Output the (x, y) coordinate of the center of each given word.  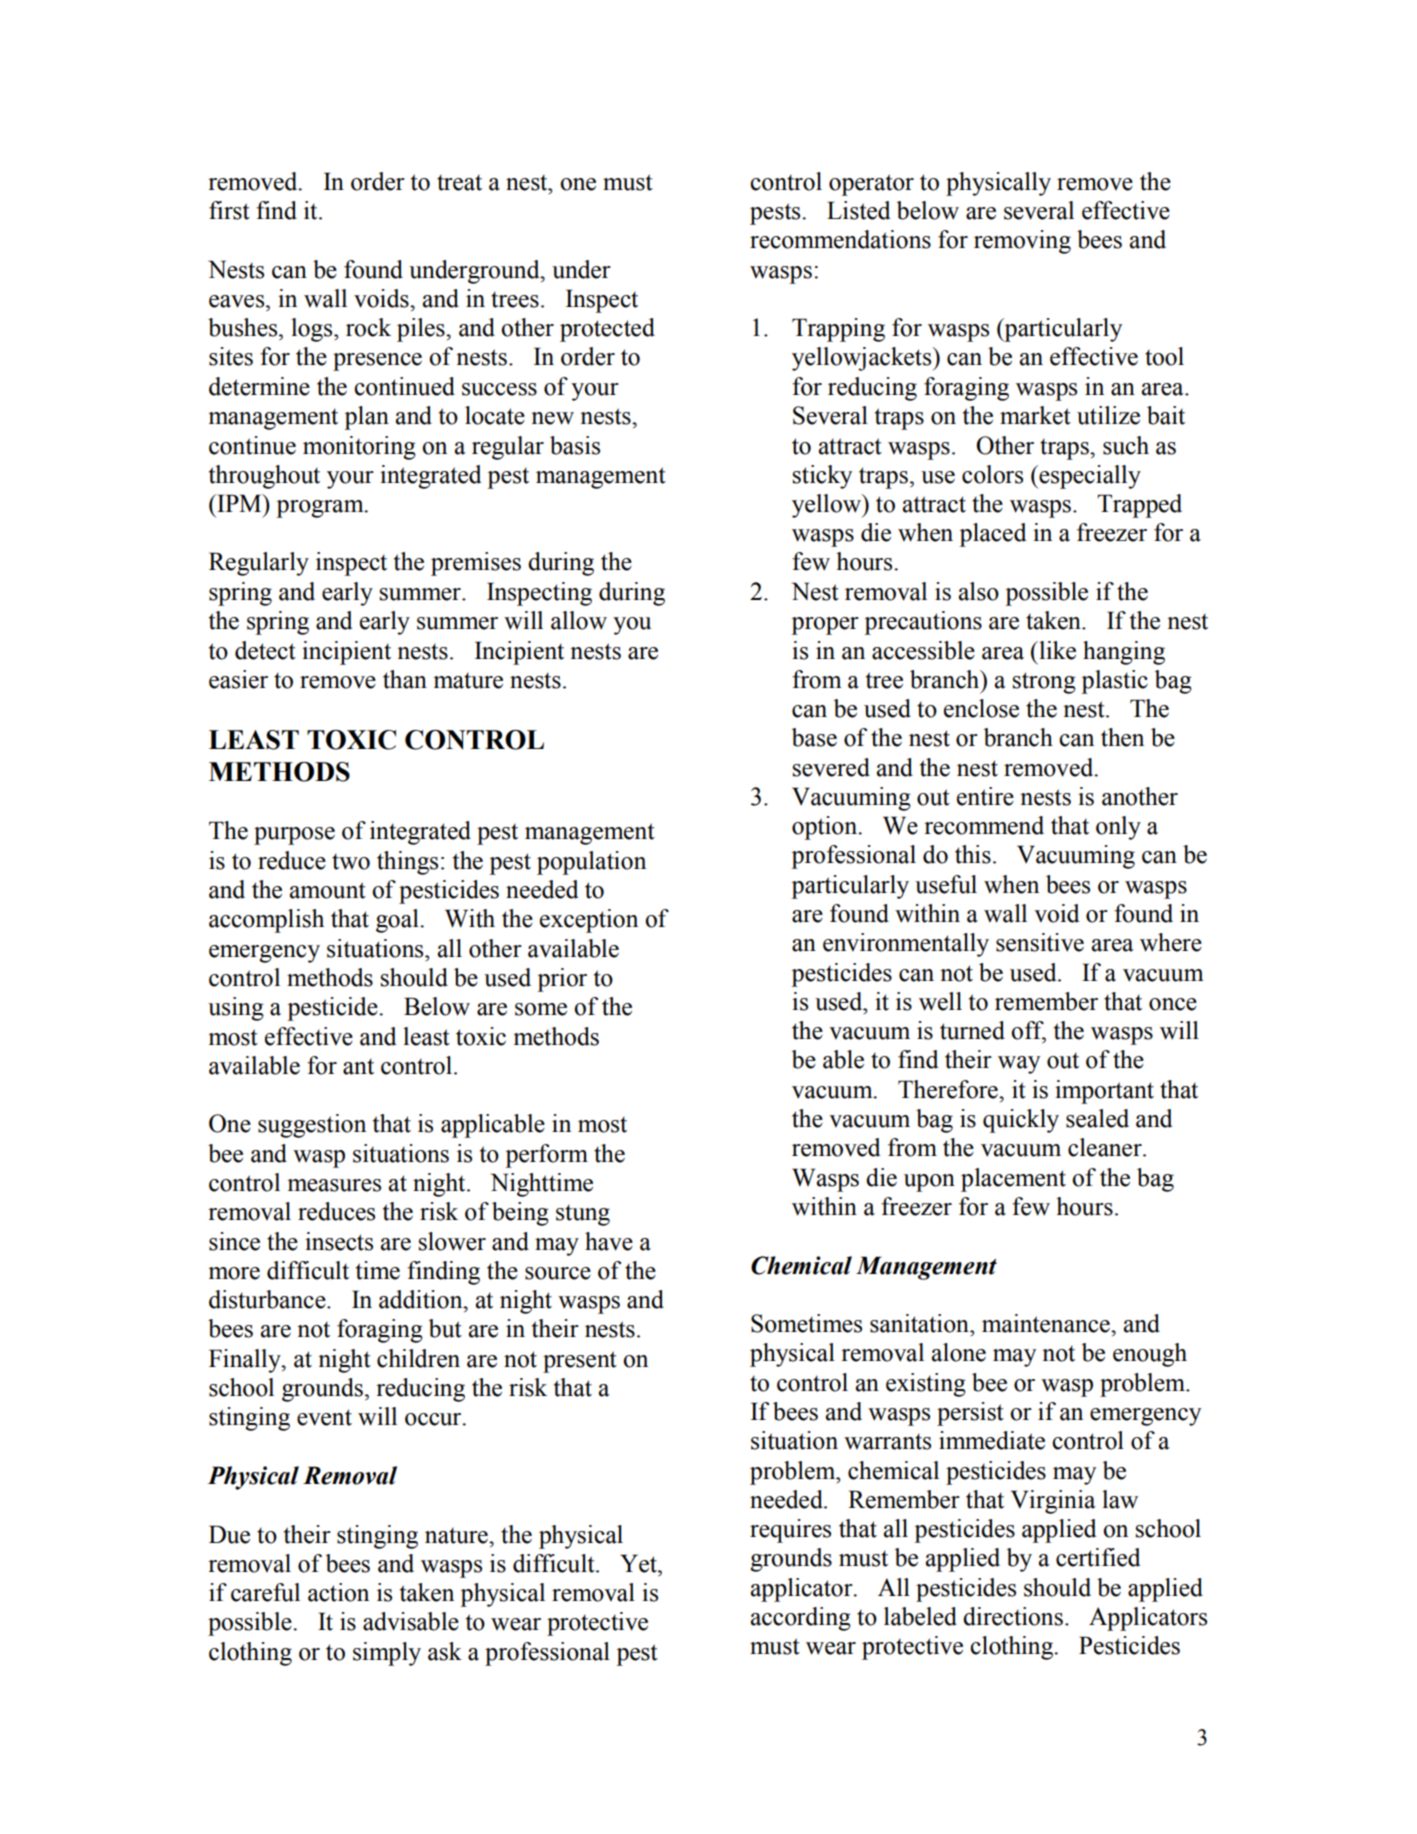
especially (1089, 477)
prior (562, 980)
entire (985, 796)
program (321, 509)
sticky (822, 477)
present (580, 1362)
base (814, 737)
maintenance (1047, 1323)
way (1019, 1065)
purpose (294, 836)
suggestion (312, 1126)
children (418, 1358)
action (338, 1592)
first (229, 210)
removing (1022, 242)
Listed (858, 210)
